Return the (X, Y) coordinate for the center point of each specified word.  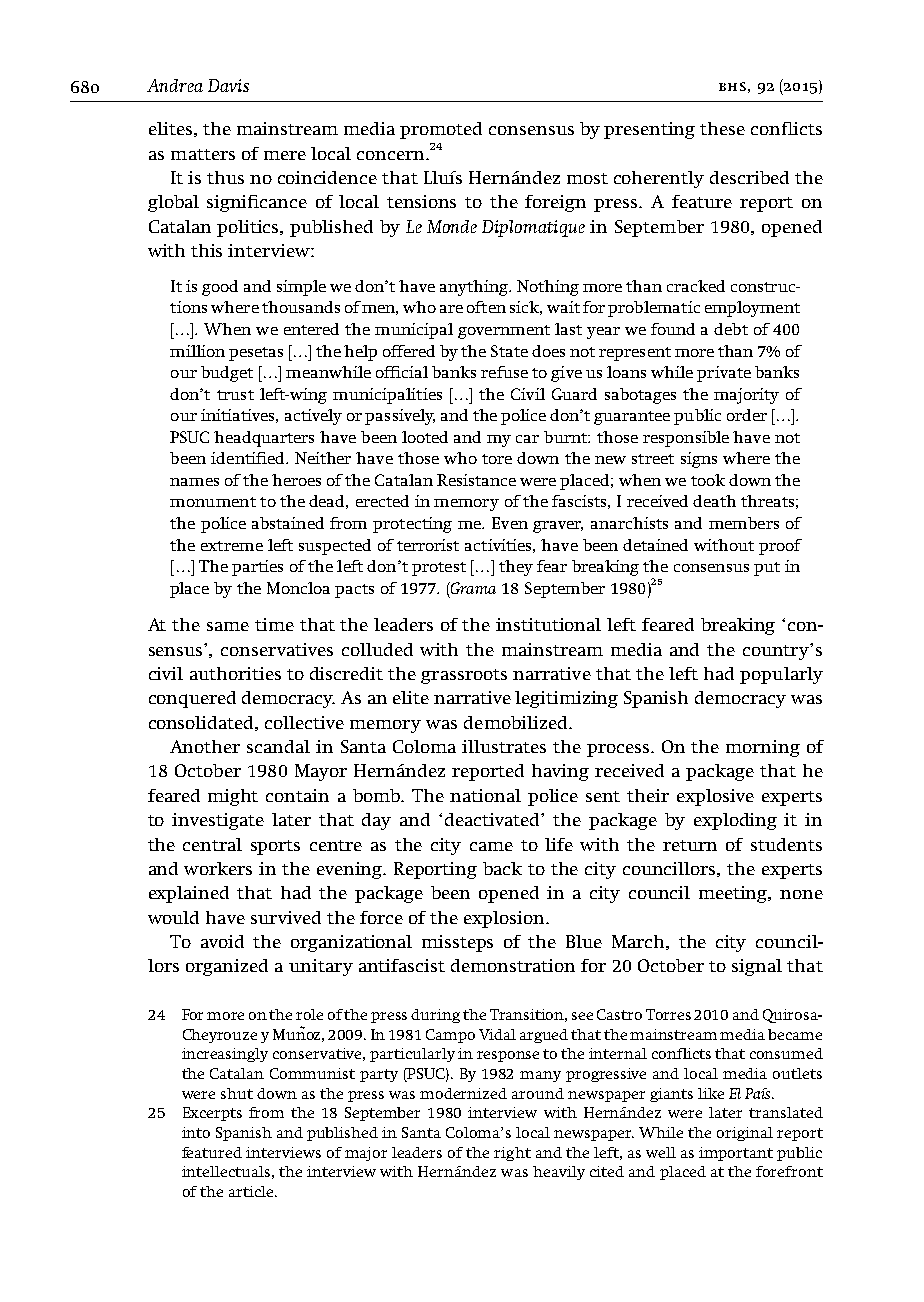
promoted (441, 130)
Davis (228, 85)
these (722, 128)
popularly (781, 675)
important (736, 1154)
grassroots (464, 676)
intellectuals (226, 1171)
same (228, 626)
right (512, 1154)
